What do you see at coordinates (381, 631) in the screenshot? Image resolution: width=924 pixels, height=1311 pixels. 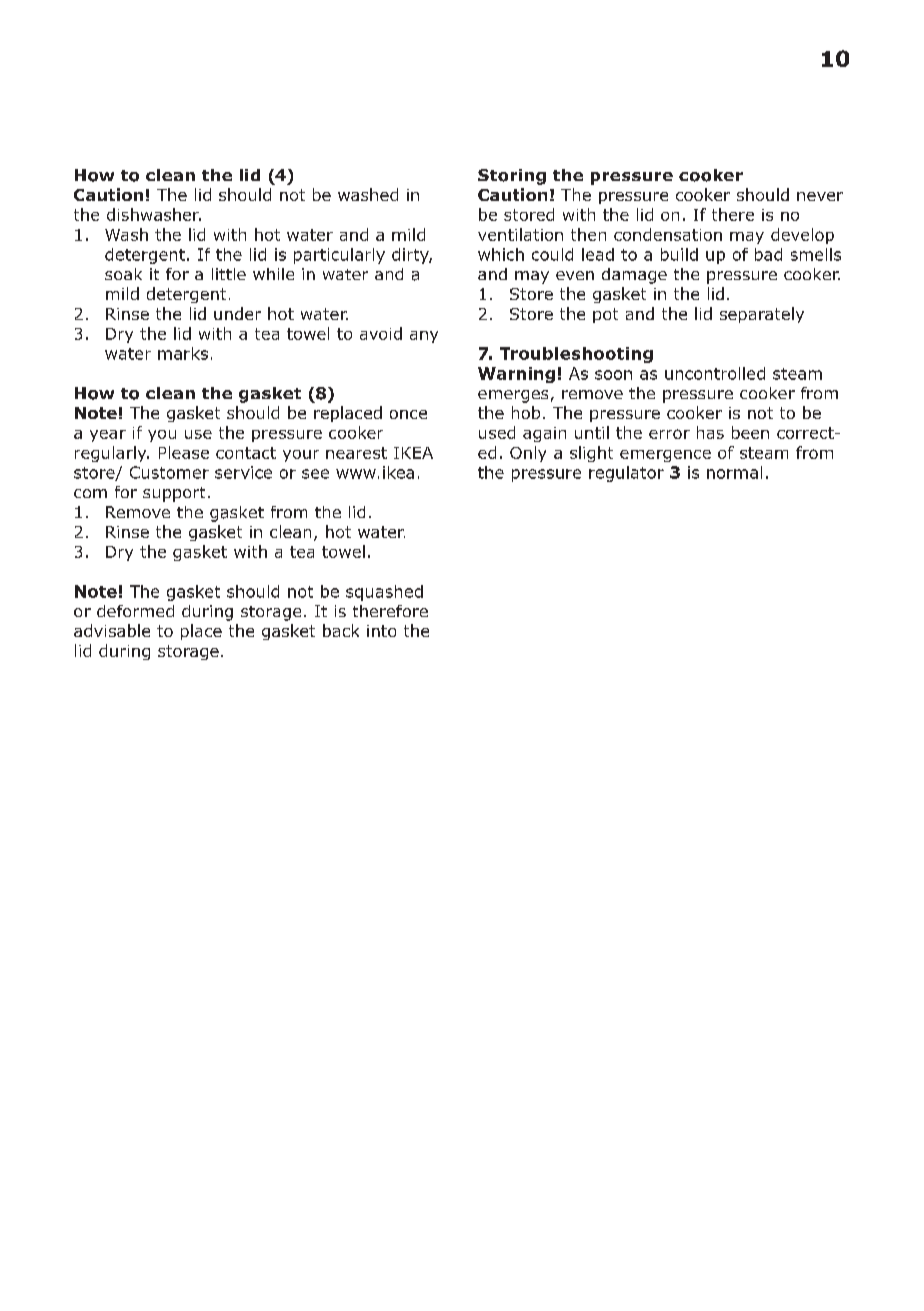 I see `into` at bounding box center [381, 631].
